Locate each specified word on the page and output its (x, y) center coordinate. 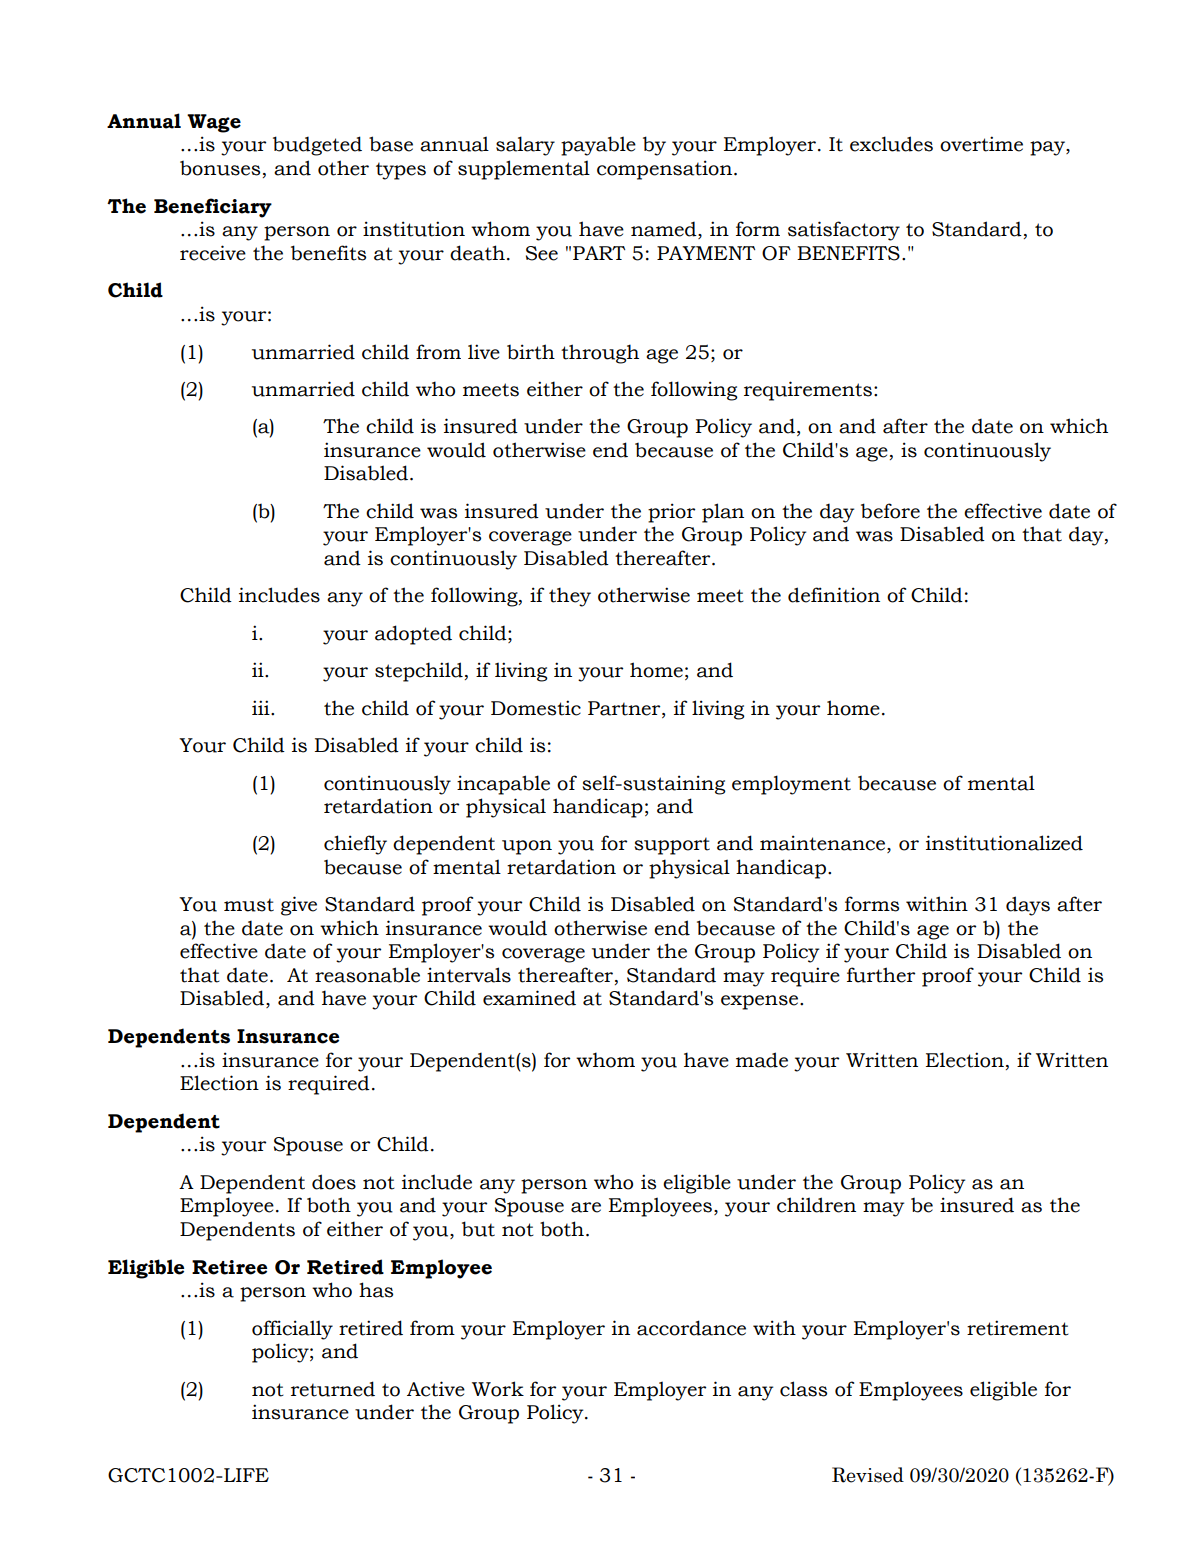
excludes (891, 144)
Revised (868, 1475)
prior (671, 513)
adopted (413, 635)
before (890, 511)
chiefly (355, 845)
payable (598, 146)
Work (498, 1389)
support (672, 846)
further (881, 975)
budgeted (317, 146)
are (586, 1207)
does (334, 1182)
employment (791, 785)
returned (333, 1389)
